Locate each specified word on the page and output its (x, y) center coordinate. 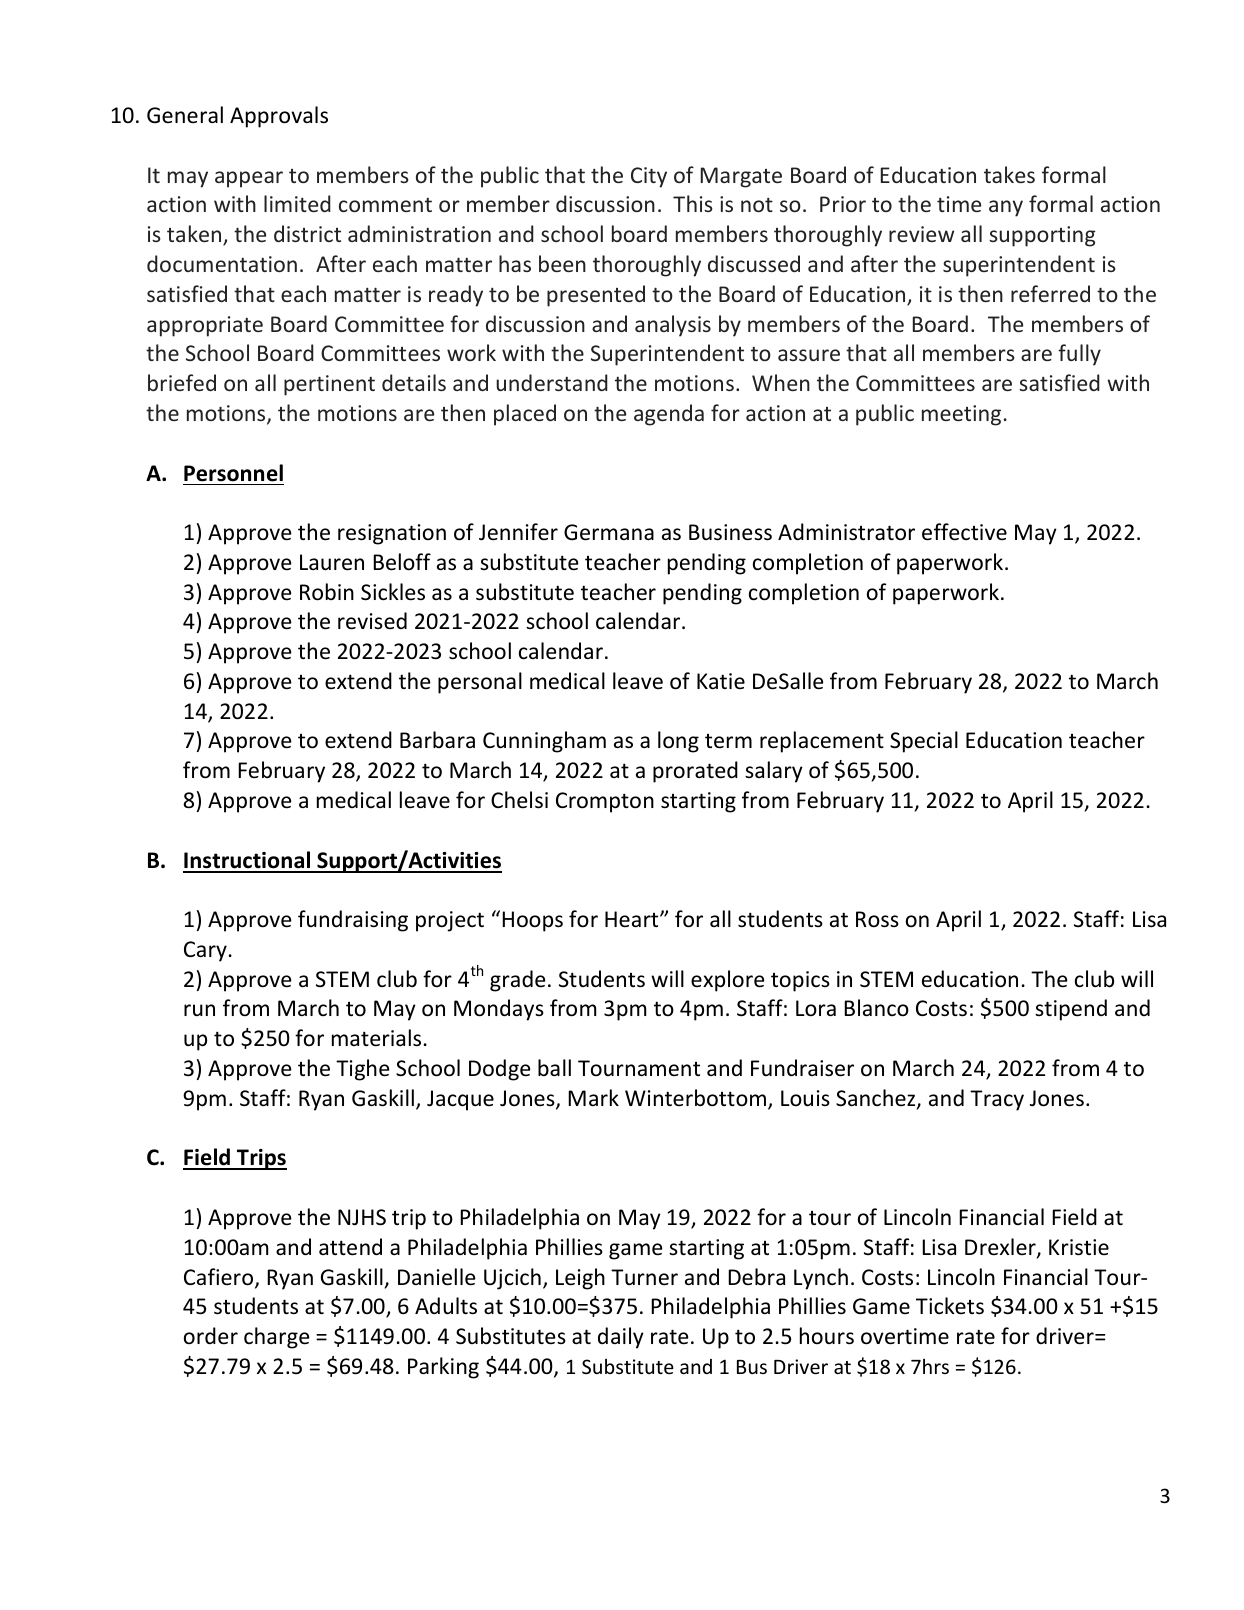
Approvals (279, 117)
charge (277, 1338)
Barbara (437, 739)
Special (924, 742)
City (649, 177)
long (678, 742)
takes (1009, 174)
